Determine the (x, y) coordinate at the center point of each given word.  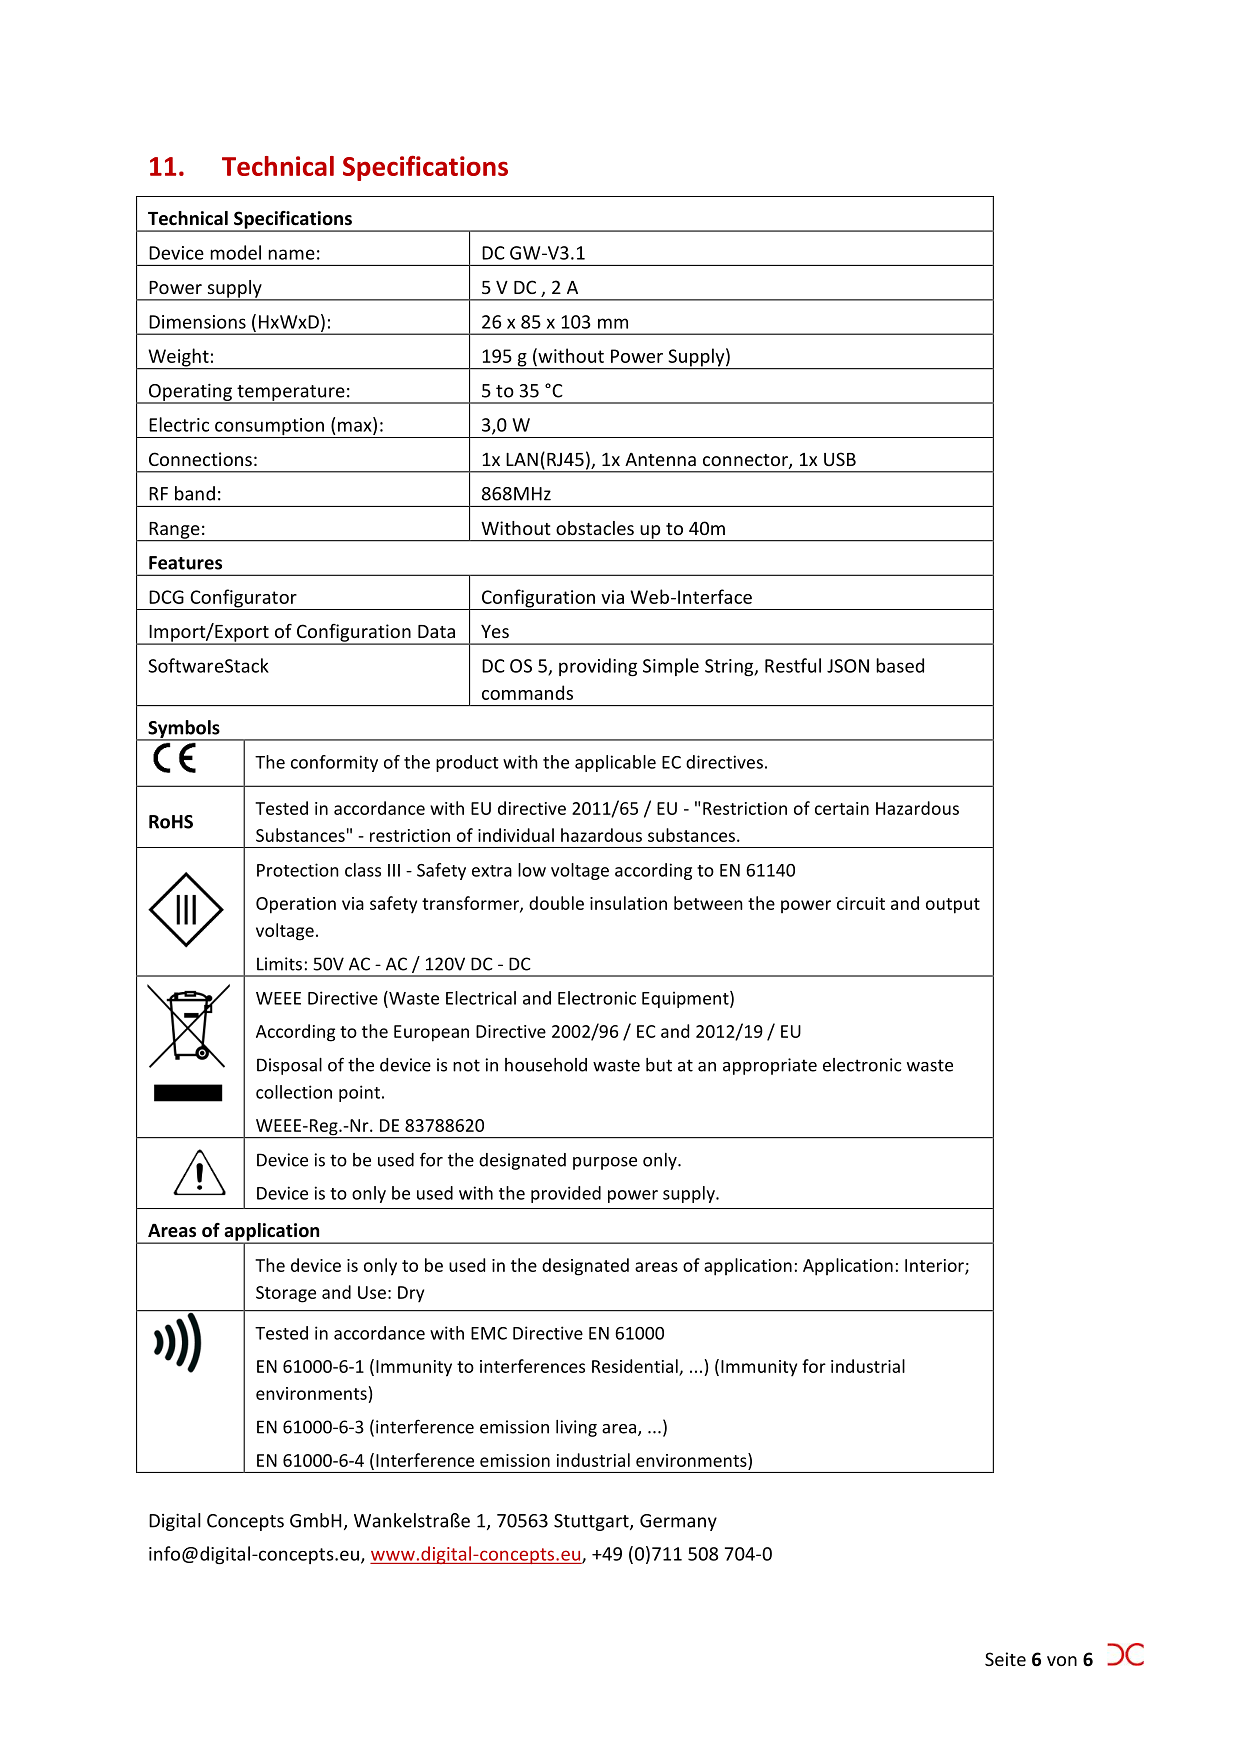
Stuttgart (592, 1522)
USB (840, 459)
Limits (279, 964)
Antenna (660, 459)
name (291, 254)
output (953, 906)
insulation (628, 903)
